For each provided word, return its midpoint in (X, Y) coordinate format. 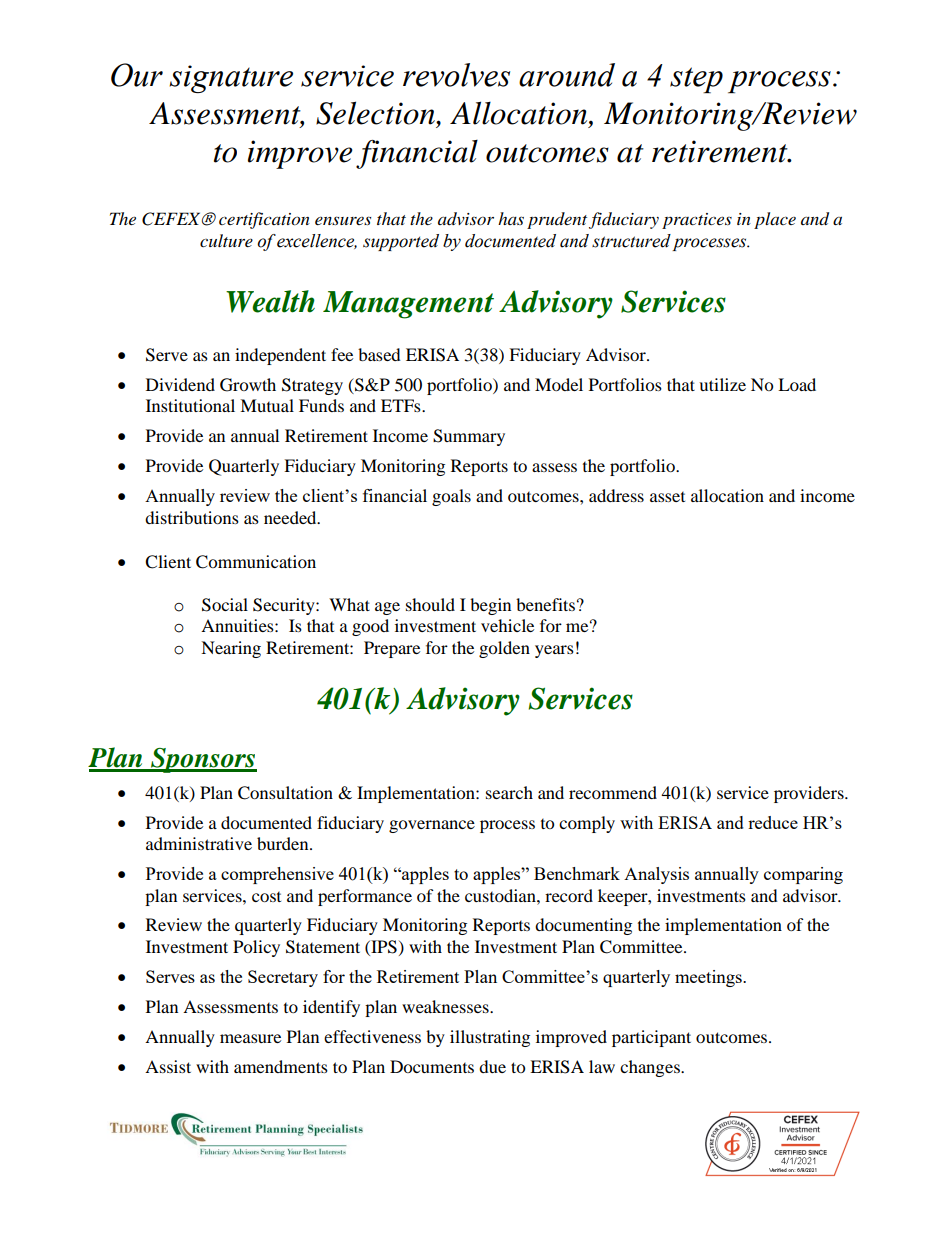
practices (697, 221)
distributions (192, 517)
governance (432, 826)
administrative (199, 843)
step (696, 80)
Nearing (231, 649)
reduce (773, 822)
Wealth (270, 301)
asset (667, 497)
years (554, 651)
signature (231, 79)
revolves (456, 75)
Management (408, 305)
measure (250, 1038)
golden (504, 649)
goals (451, 497)
